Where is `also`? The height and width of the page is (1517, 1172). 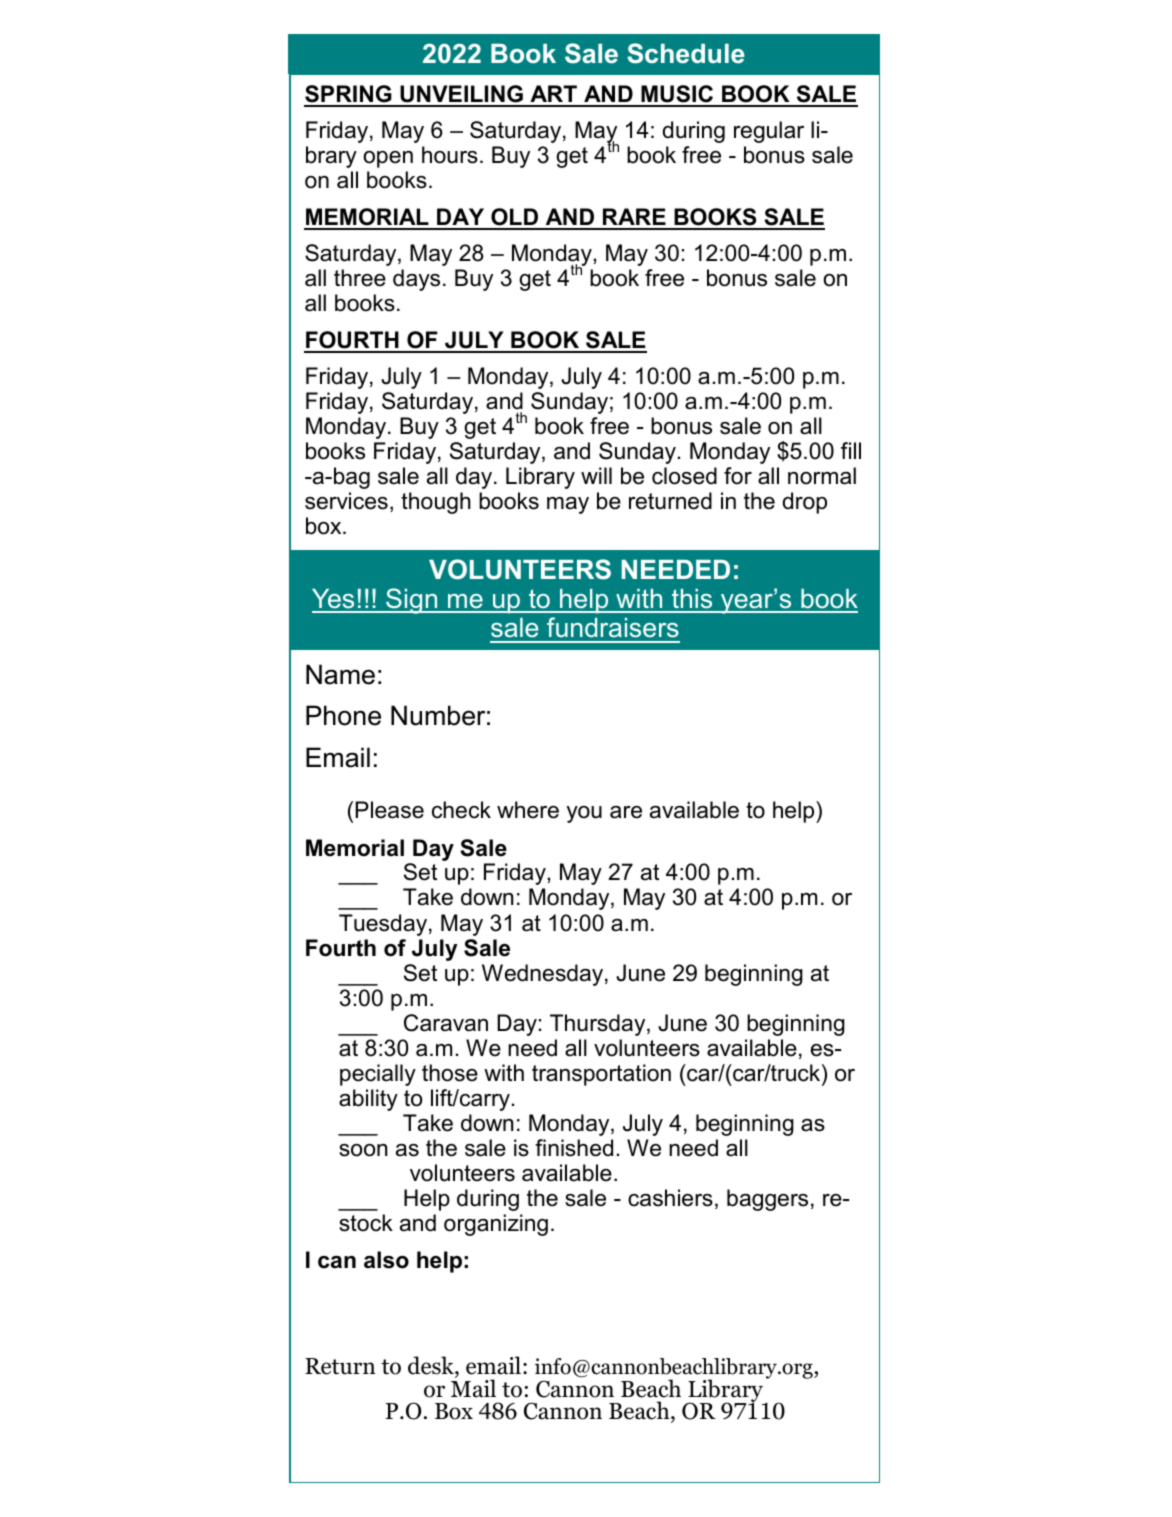 also is located at coordinates (386, 1260).
